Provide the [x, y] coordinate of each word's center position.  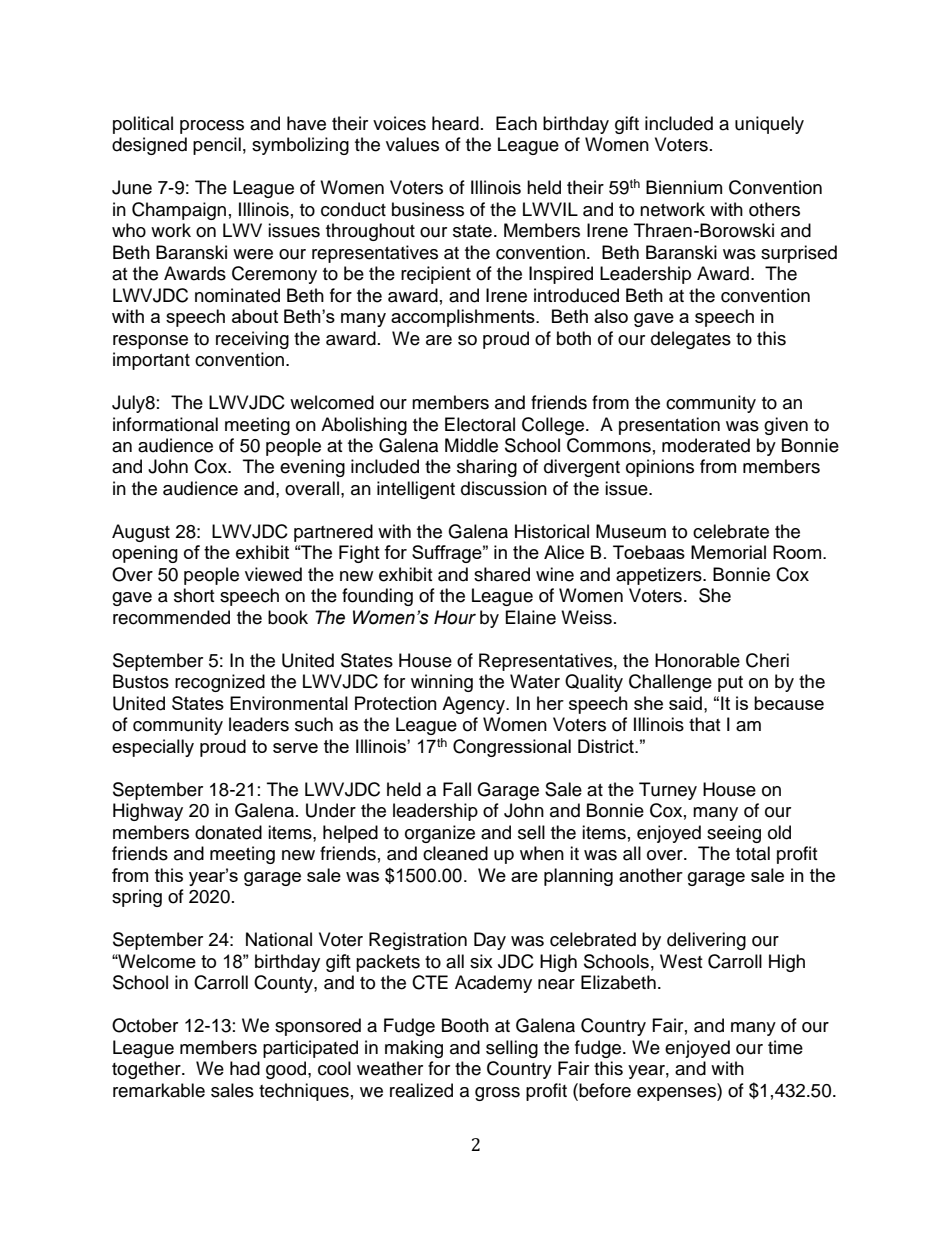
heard [455, 123]
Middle [471, 445]
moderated [706, 445]
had [245, 1068]
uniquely [769, 125]
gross [497, 1094]
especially [153, 748]
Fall [457, 789]
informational [165, 424]
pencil [217, 146]
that [704, 724]
